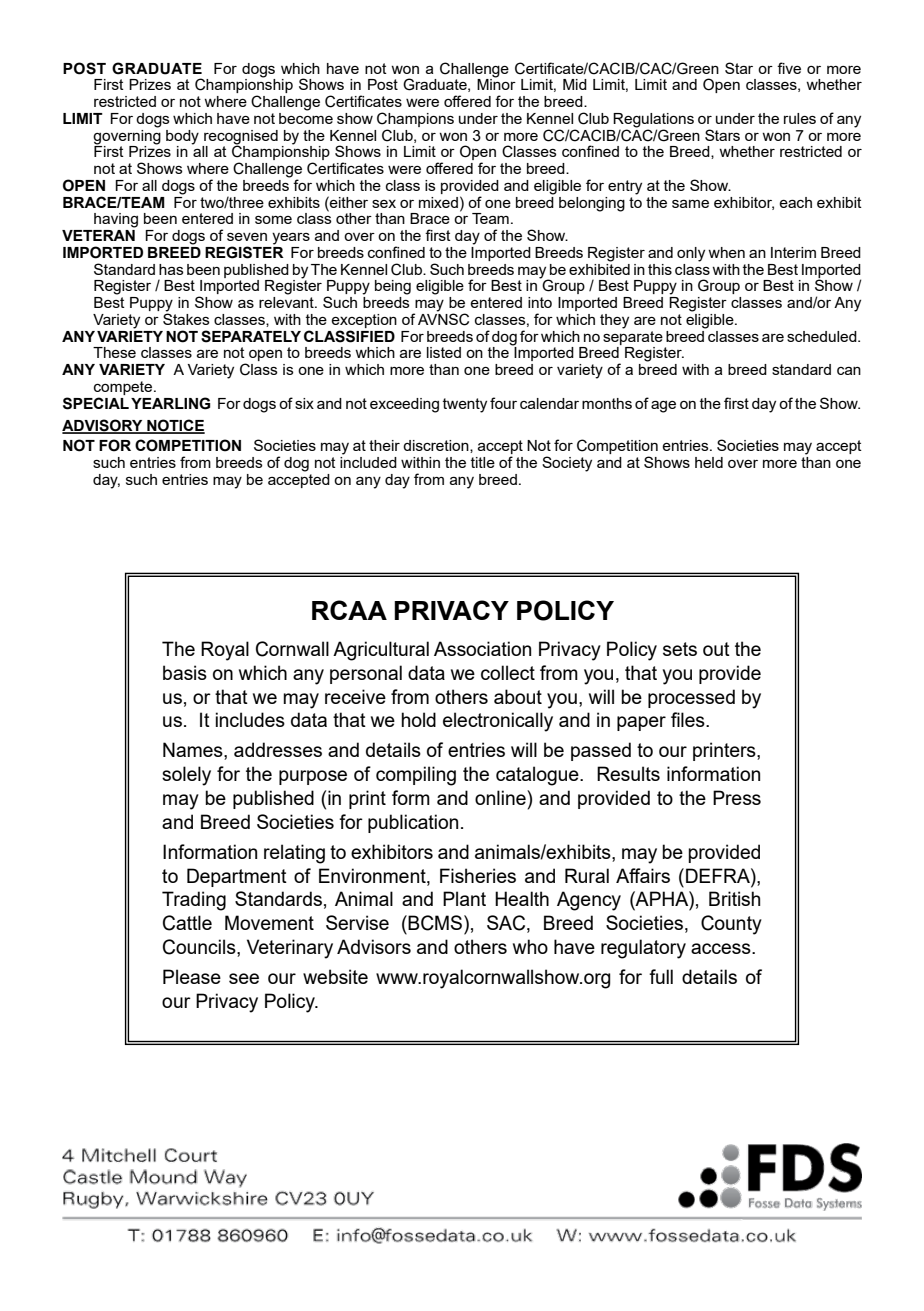  Describe the element at coordinates (175, 426) in the screenshot. I see `NOTICE` at that location.
